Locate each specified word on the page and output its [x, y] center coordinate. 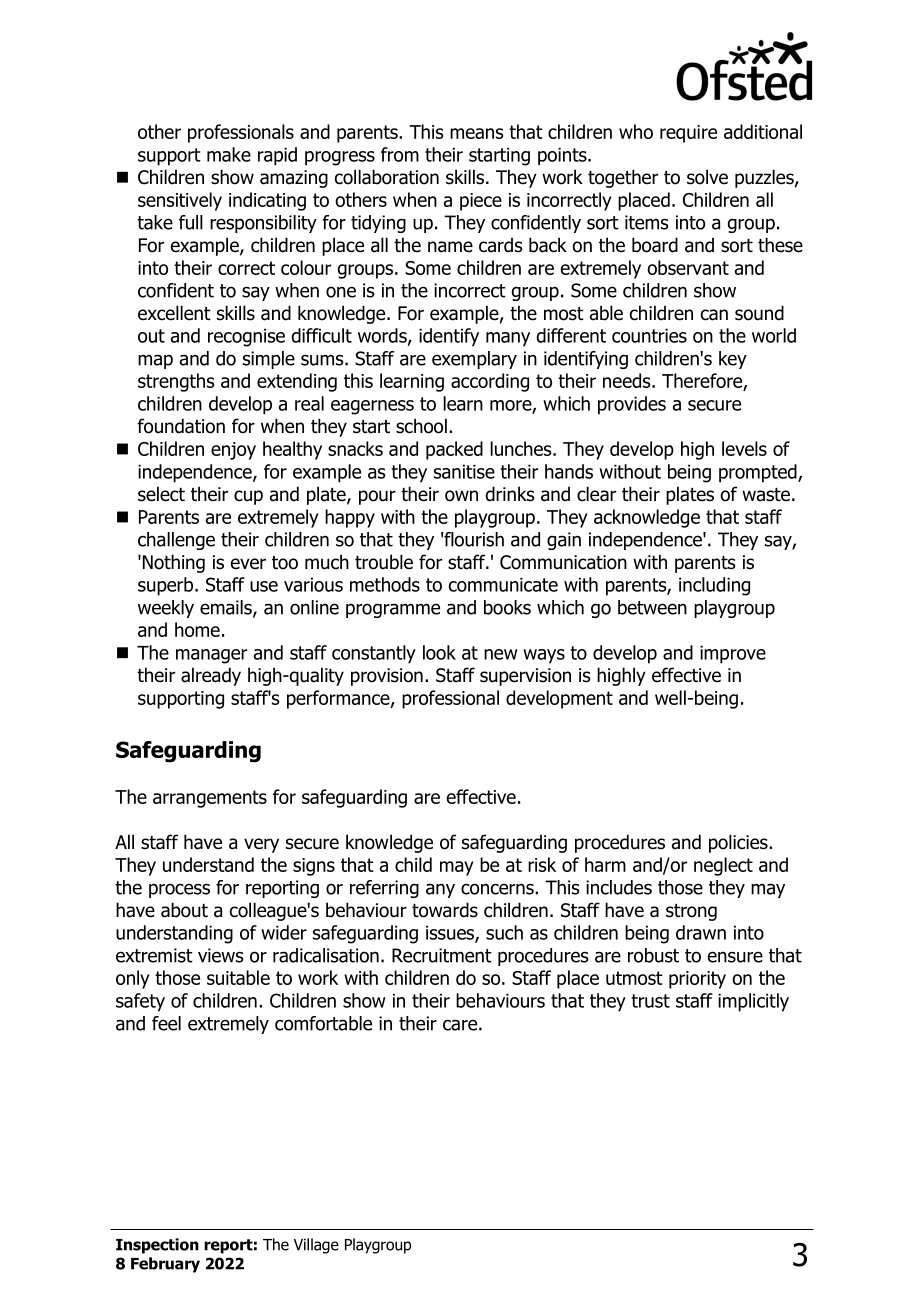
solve [707, 177]
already [211, 676]
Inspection [157, 1246]
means [477, 133]
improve [733, 654]
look [439, 652]
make [229, 154]
